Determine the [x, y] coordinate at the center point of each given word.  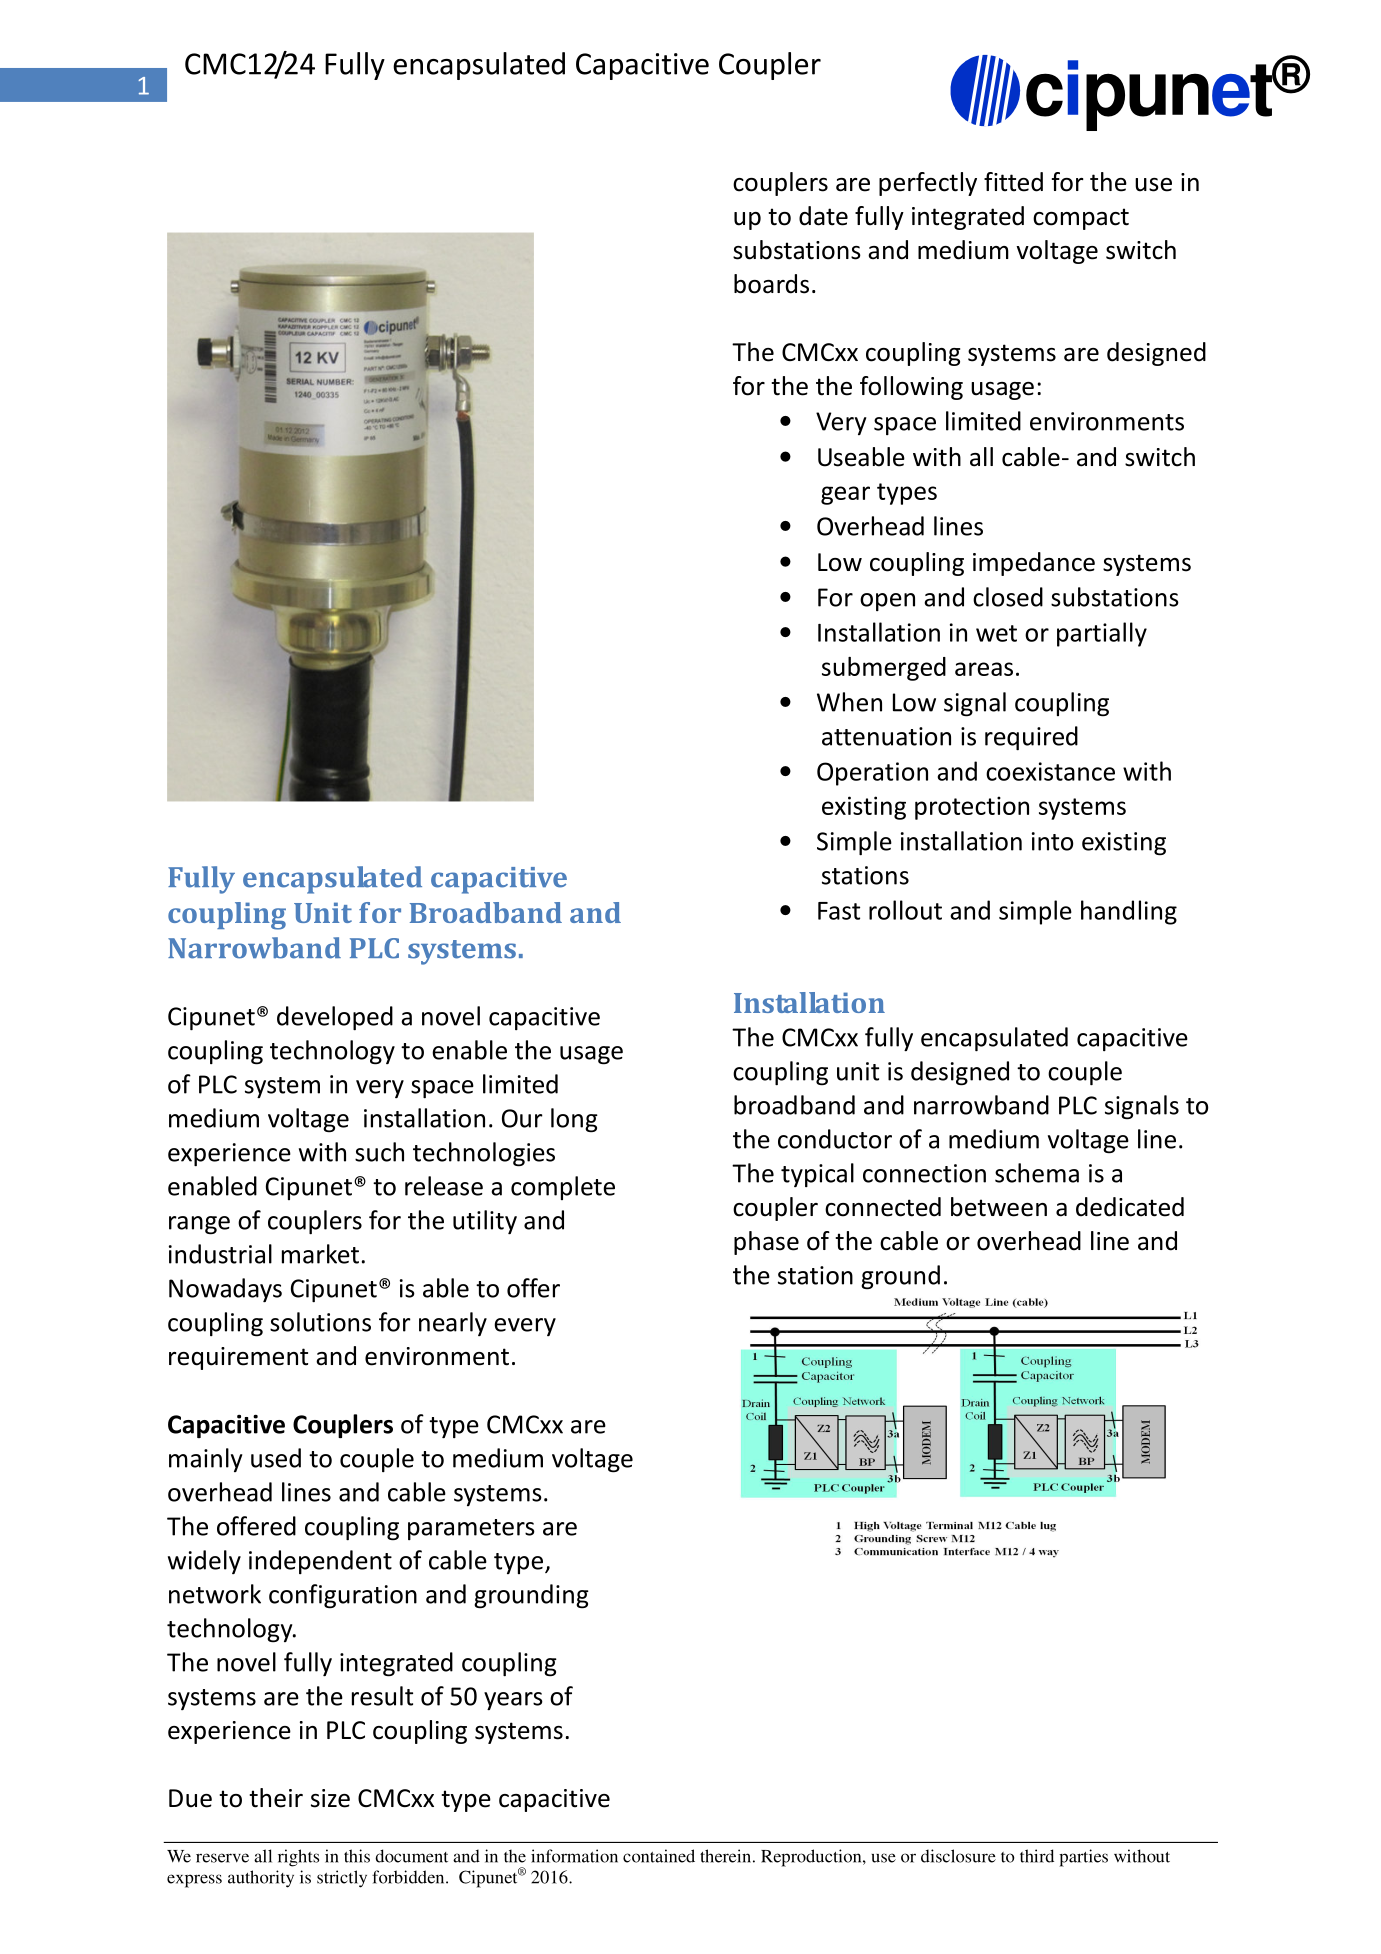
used [276, 1458]
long [574, 1120]
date [823, 216]
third [1037, 1856]
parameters [471, 1529]
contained [659, 1856]
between [999, 1207]
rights [298, 1858]
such [379, 1152]
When [849, 702]
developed [335, 1018]
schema [1037, 1173]
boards [771, 284]
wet [996, 633]
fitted [1013, 182]
